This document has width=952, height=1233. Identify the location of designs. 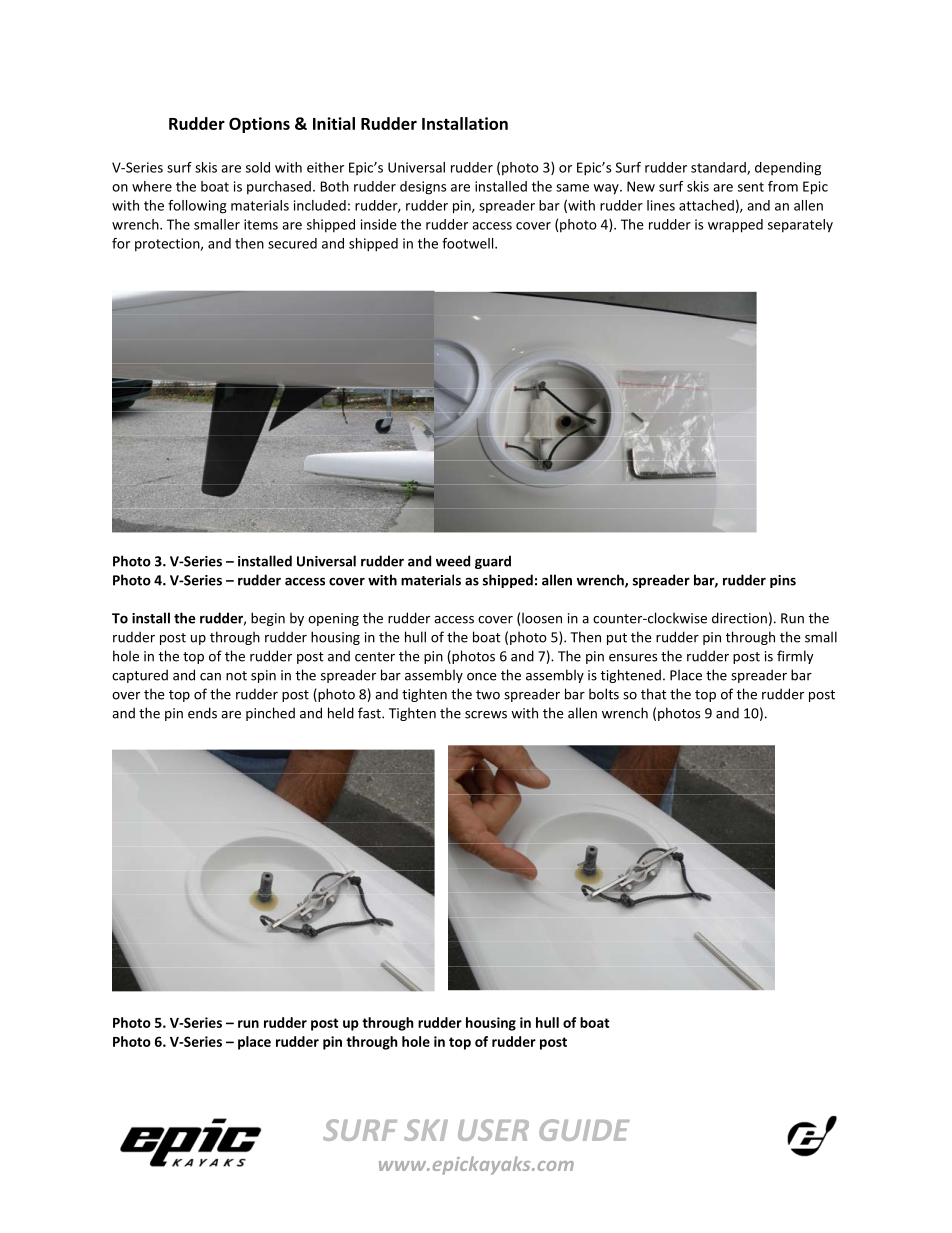
(423, 188).
